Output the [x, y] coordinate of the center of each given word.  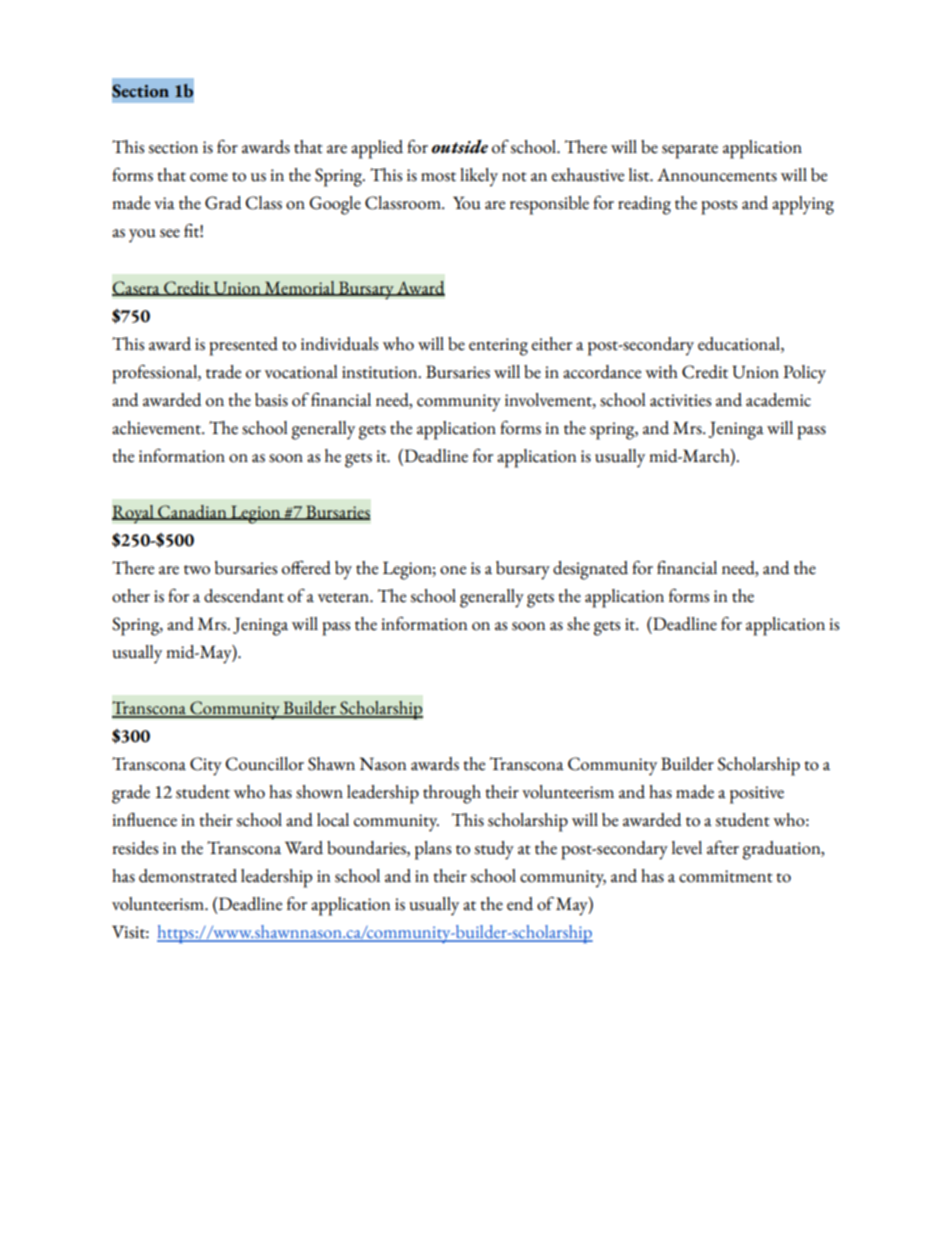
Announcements [717, 175]
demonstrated [188, 876]
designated [590, 570]
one [453, 570]
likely [479, 177]
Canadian [192, 512]
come [209, 177]
